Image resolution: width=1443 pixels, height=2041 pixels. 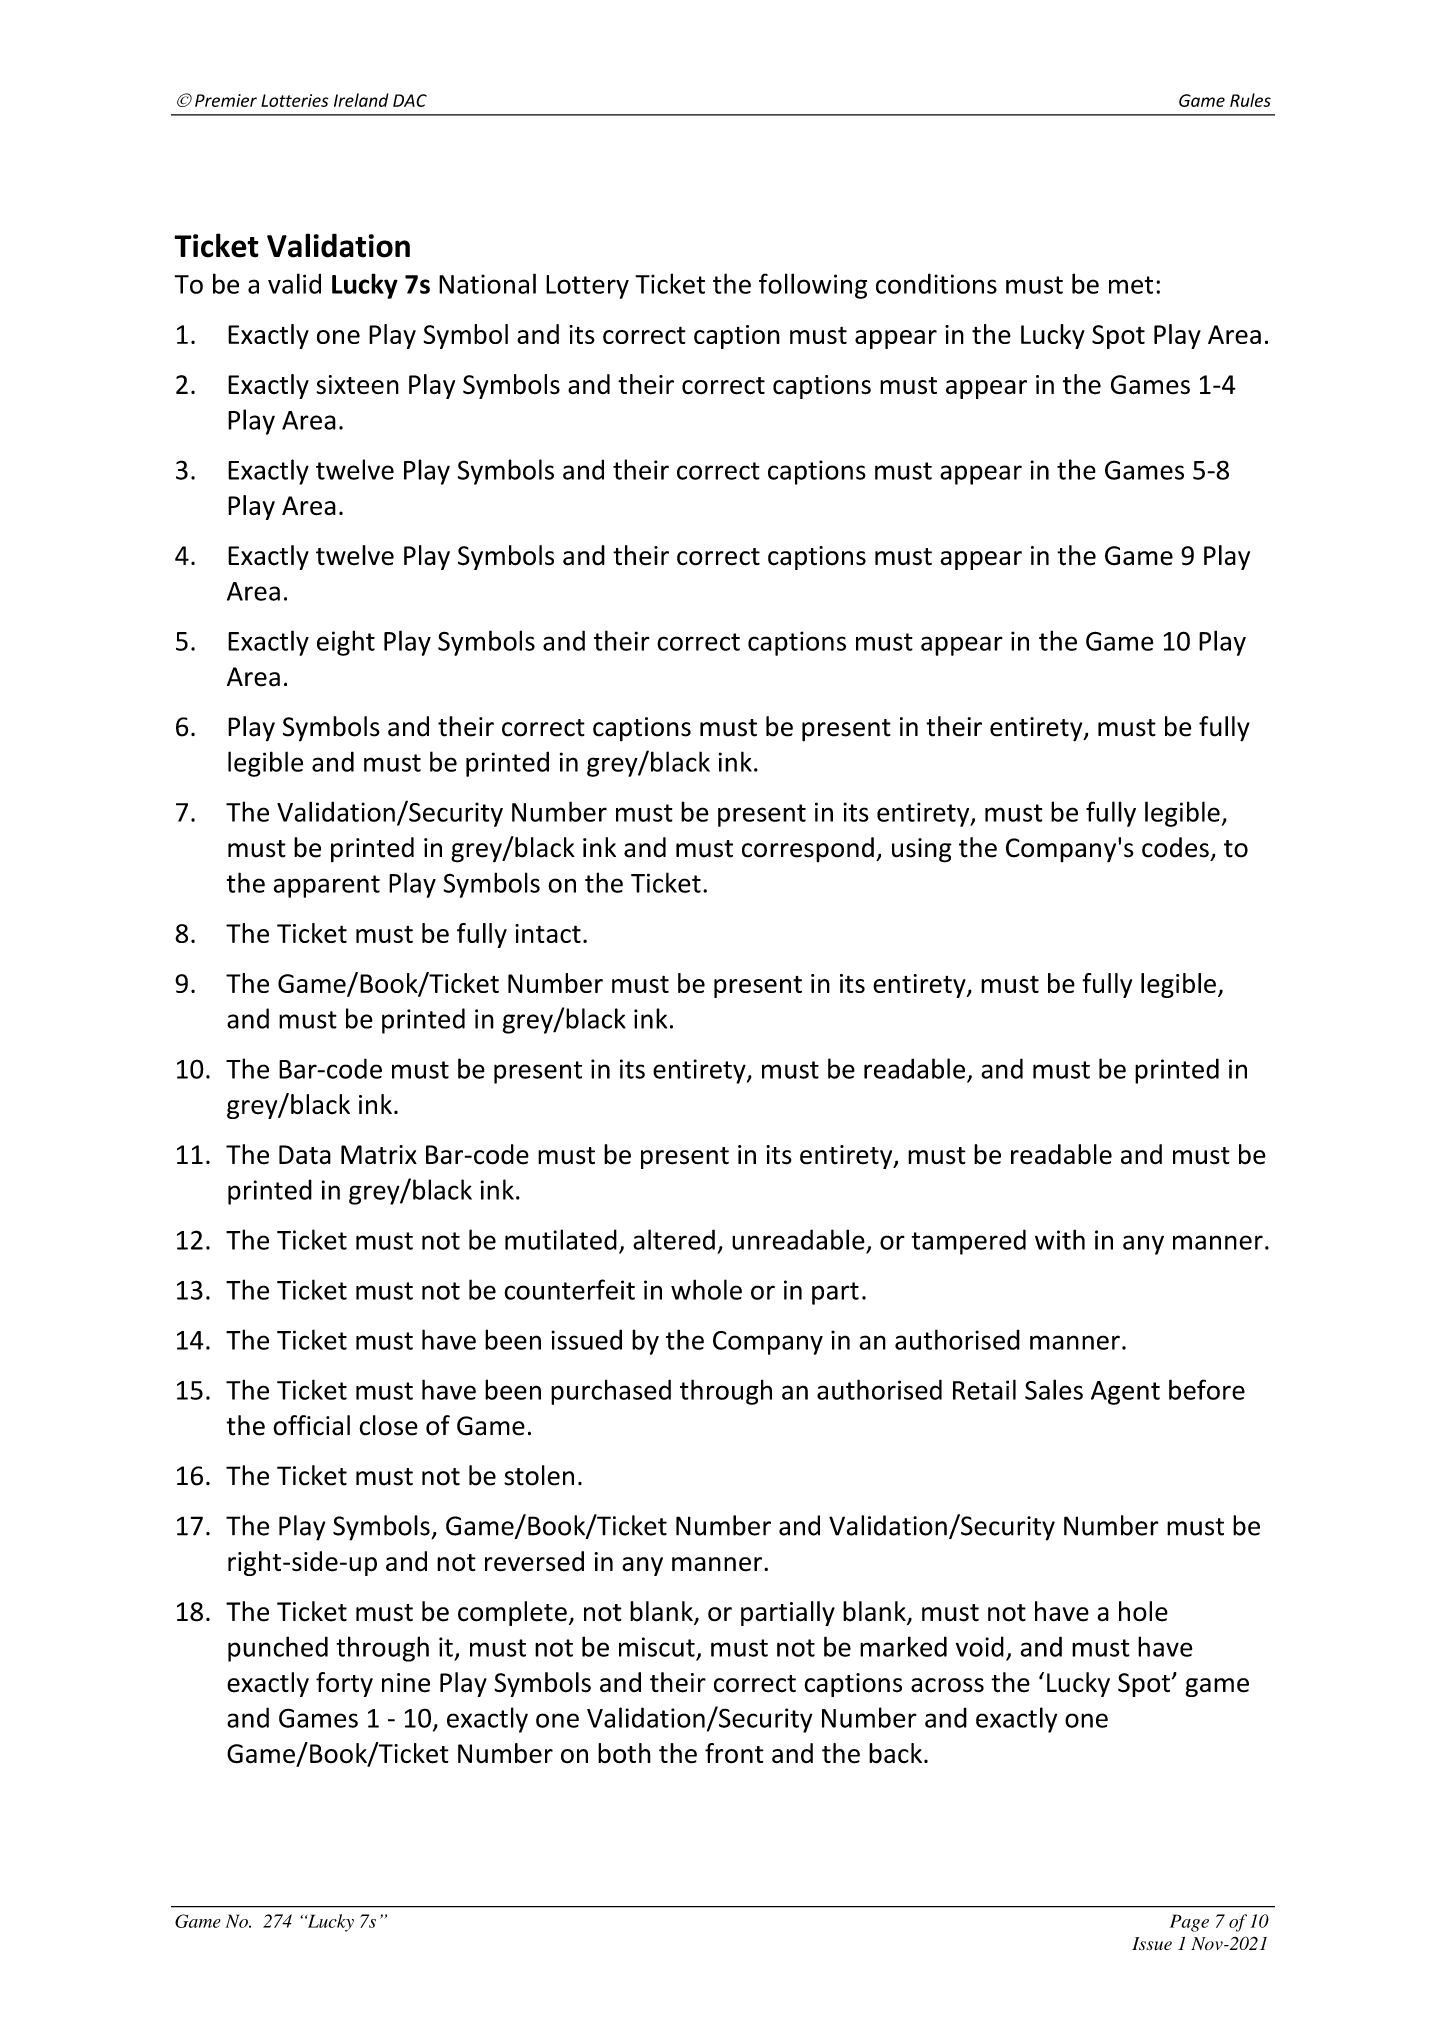 I want to click on front, so click(x=734, y=1753).
